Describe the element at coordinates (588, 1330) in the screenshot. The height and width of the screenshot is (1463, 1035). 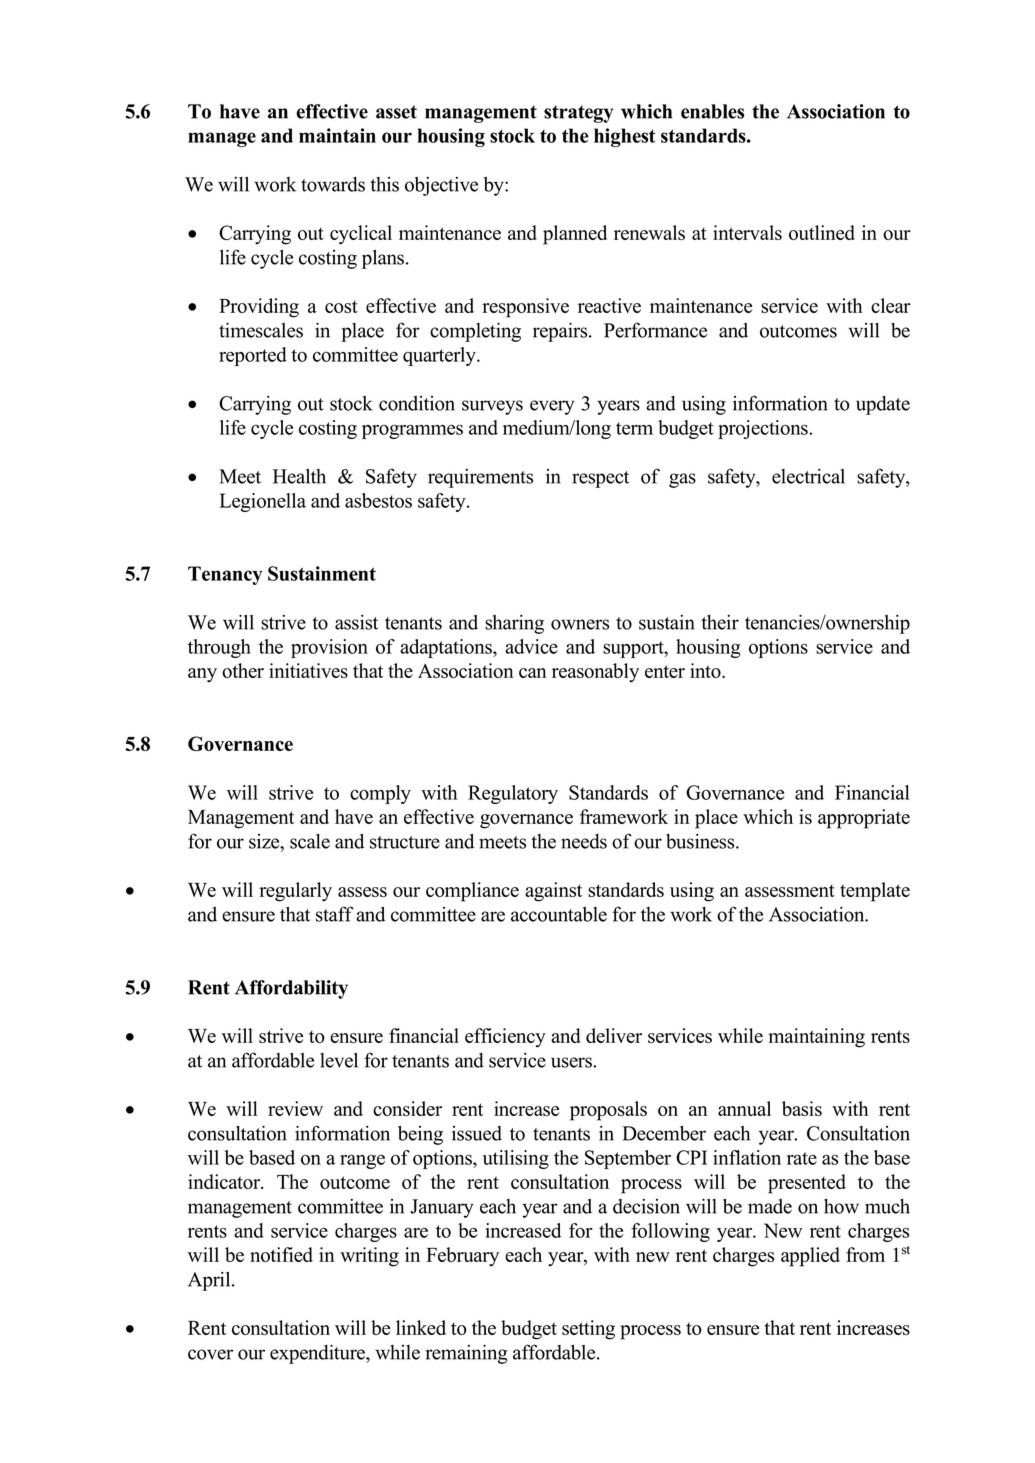
I see `setting` at that location.
